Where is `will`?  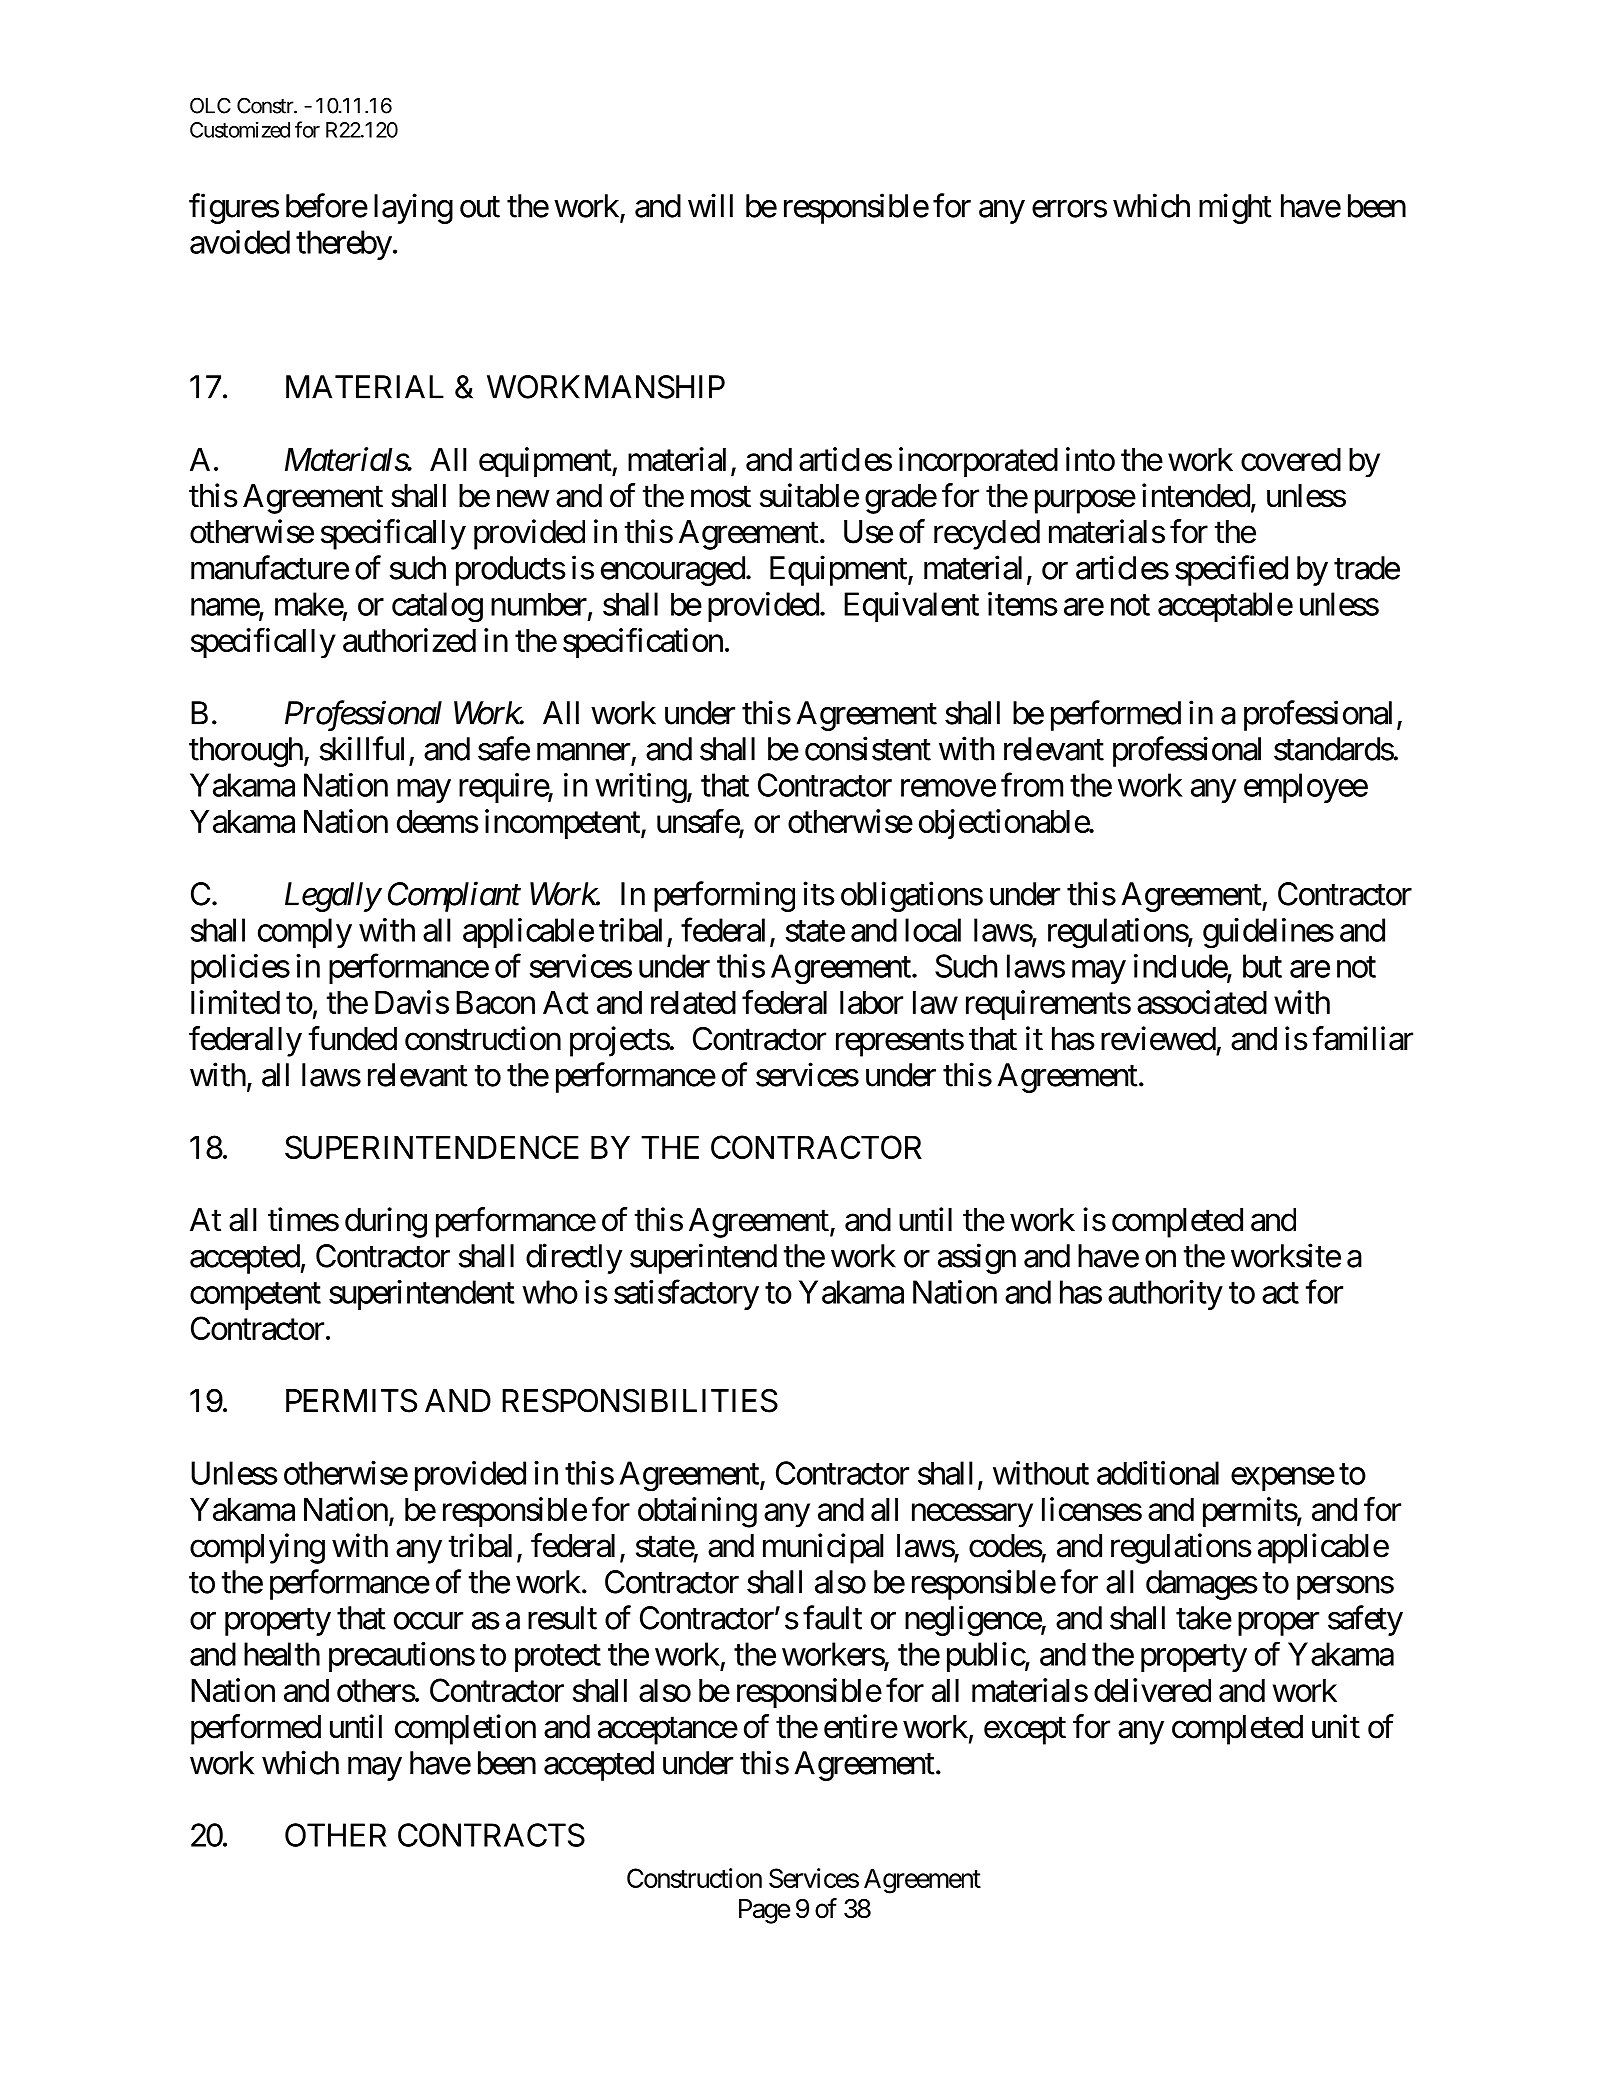
will is located at coordinates (710, 205).
